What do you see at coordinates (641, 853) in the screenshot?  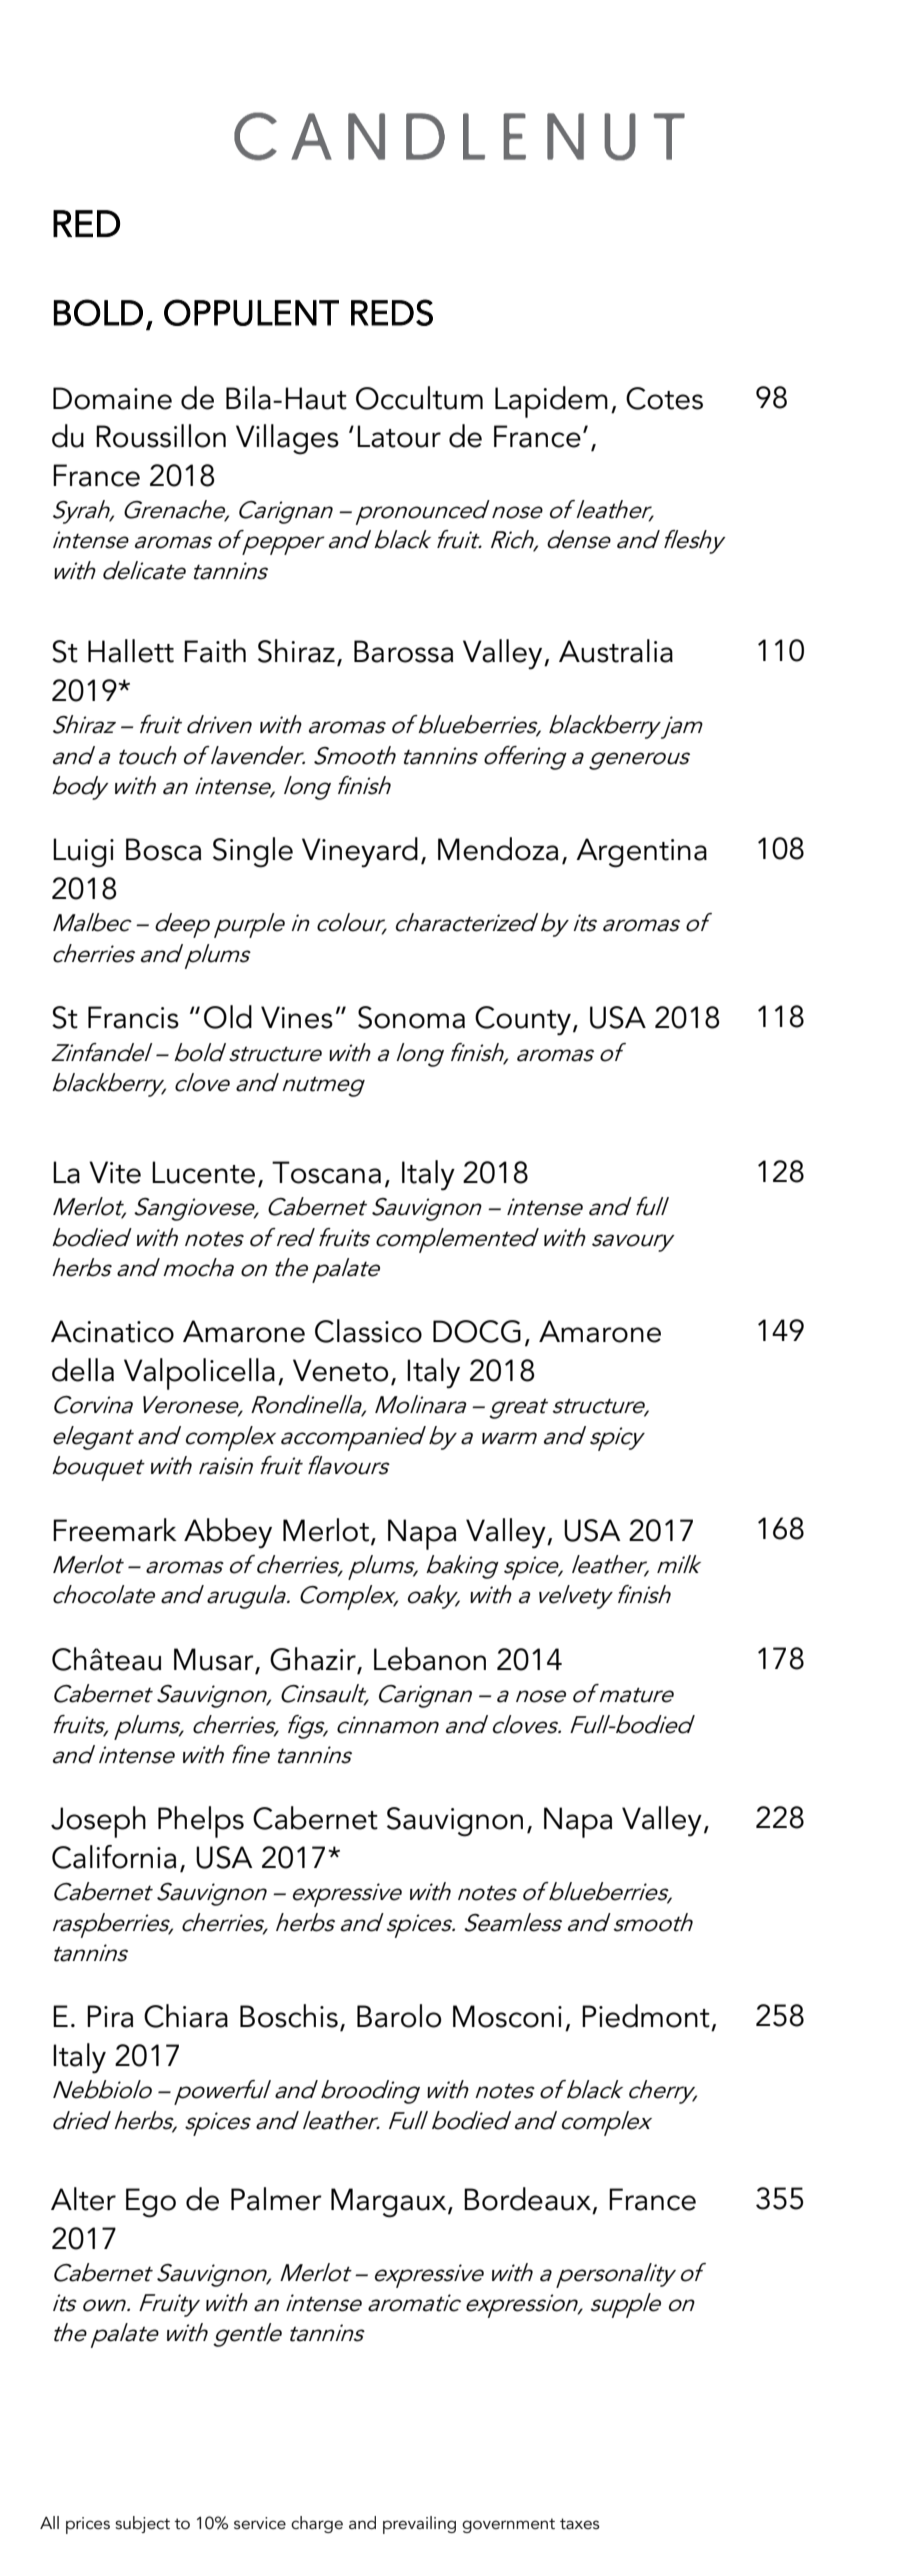 I see `Argentina` at bounding box center [641, 853].
